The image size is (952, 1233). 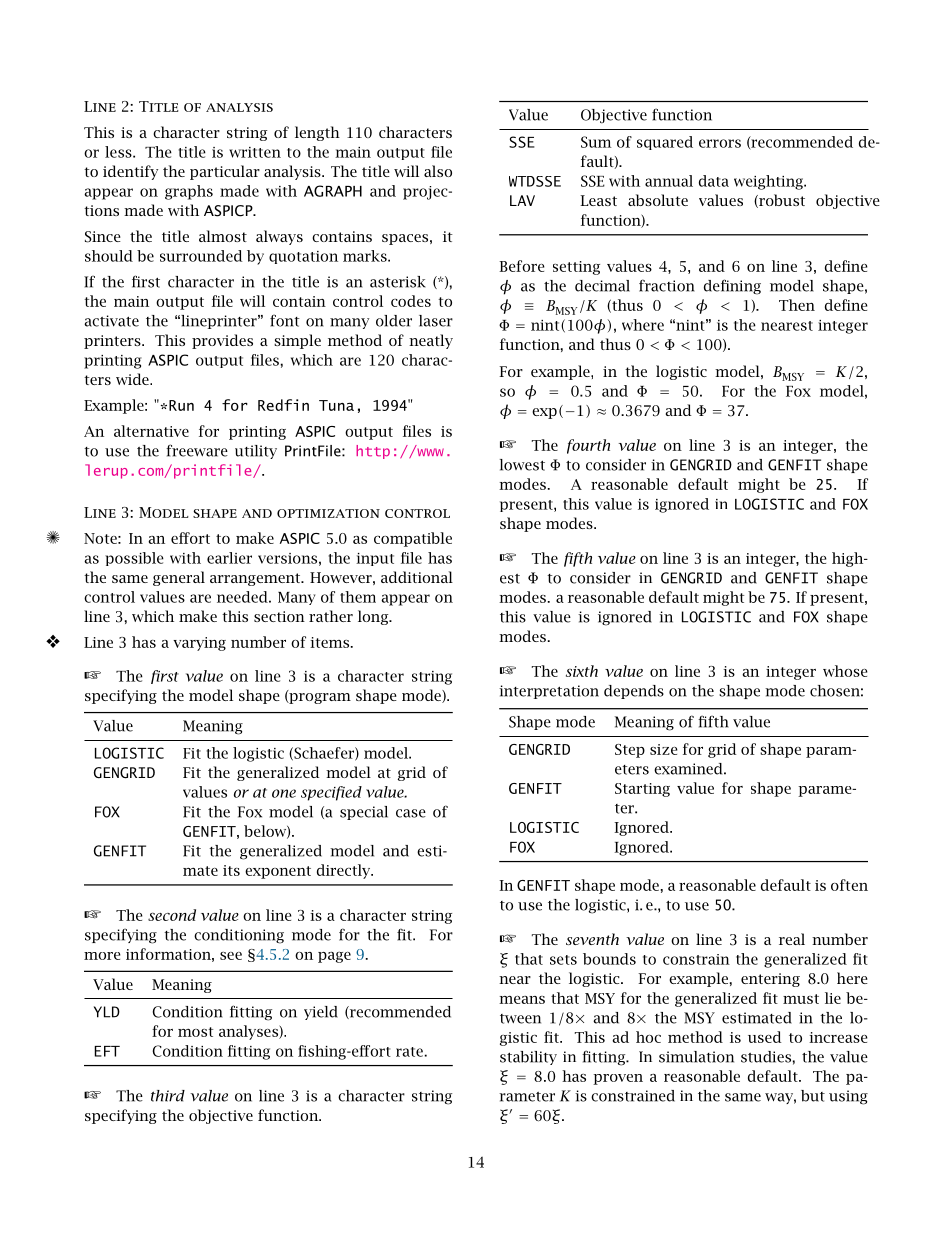 What do you see at coordinates (225, 172) in the image?
I see `particular` at bounding box center [225, 172].
